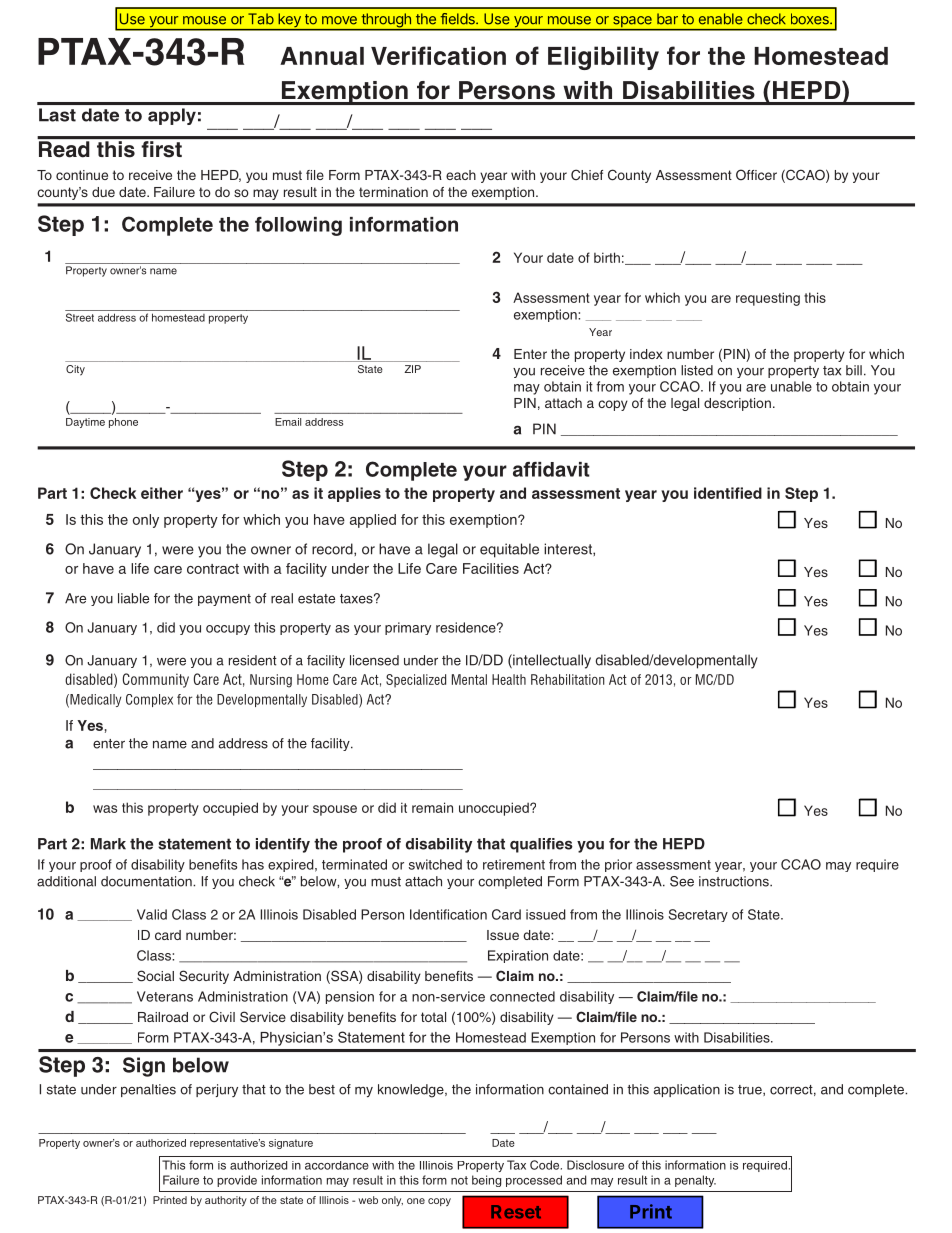  Describe the element at coordinates (432, 807) in the screenshot. I see `remain` at that location.
